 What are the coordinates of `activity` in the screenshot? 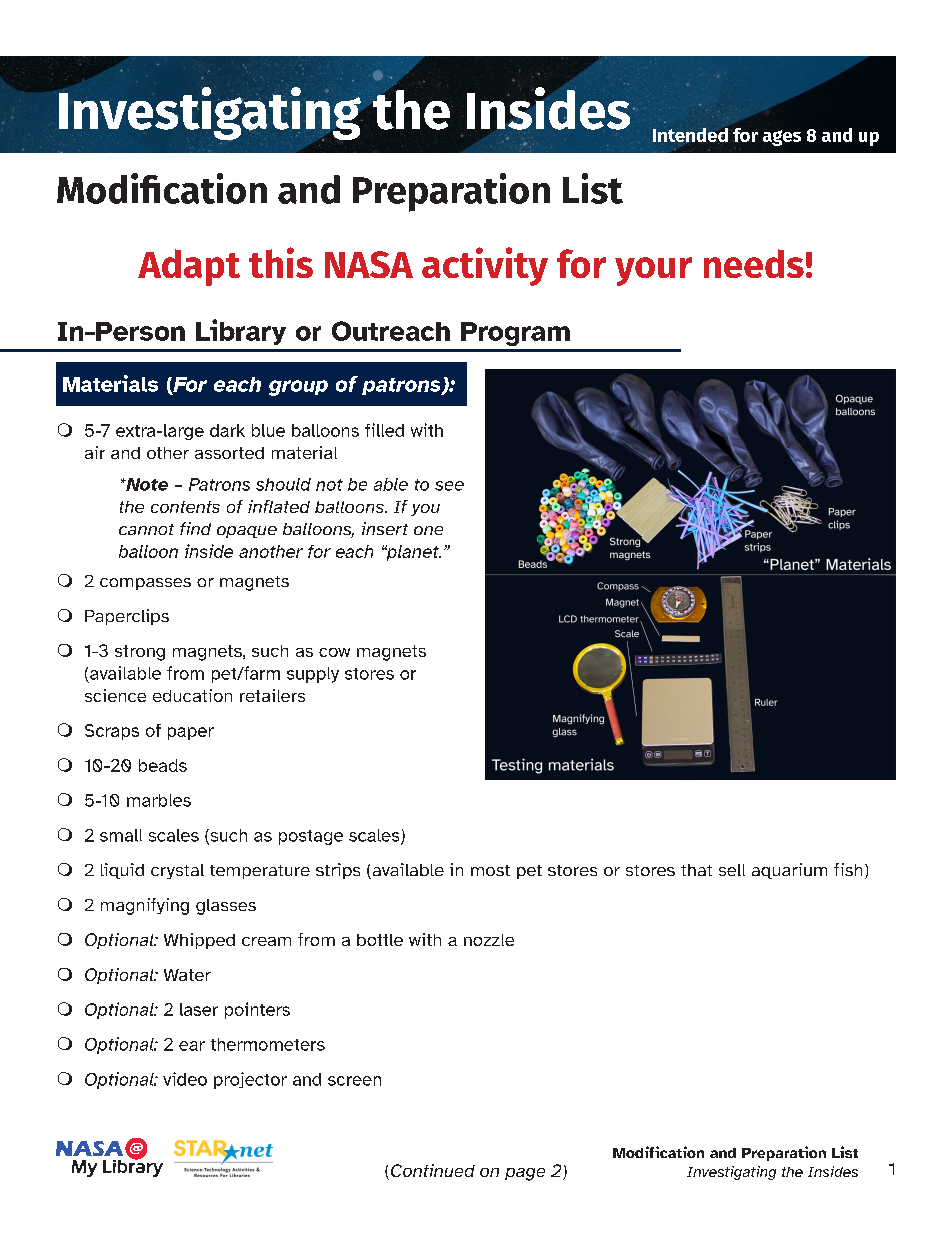 It's located at (485, 266).
